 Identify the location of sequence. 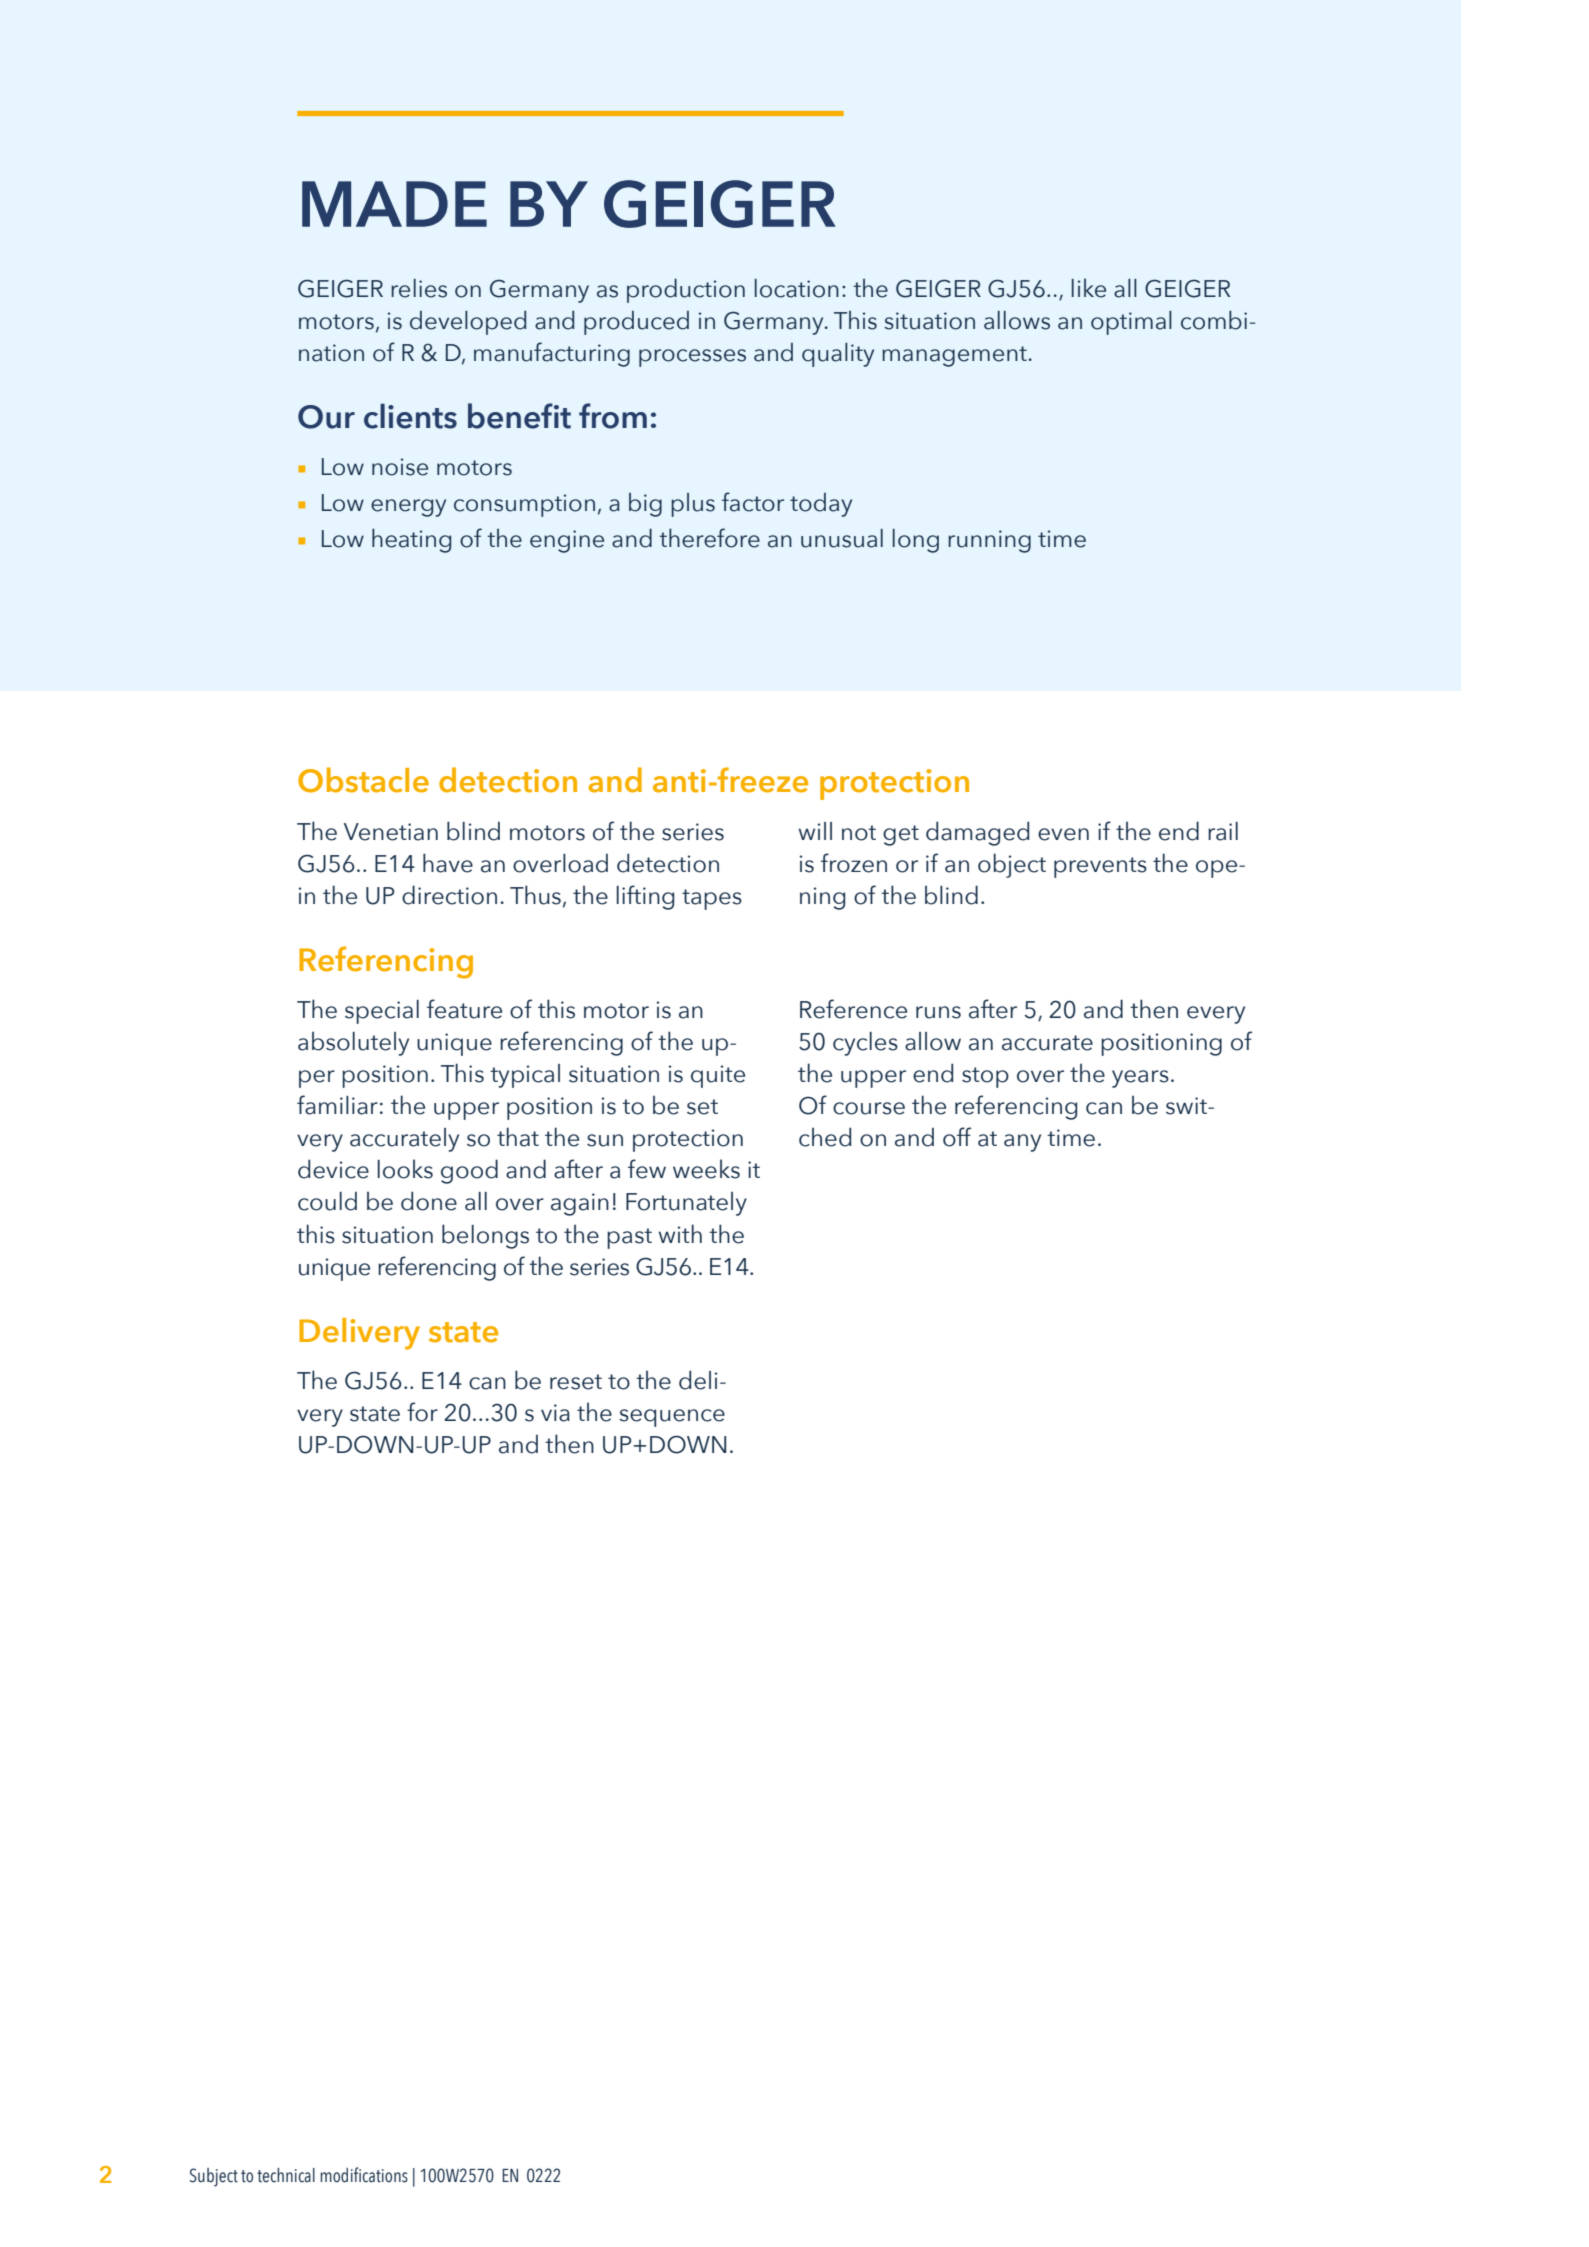
(672, 1418).
